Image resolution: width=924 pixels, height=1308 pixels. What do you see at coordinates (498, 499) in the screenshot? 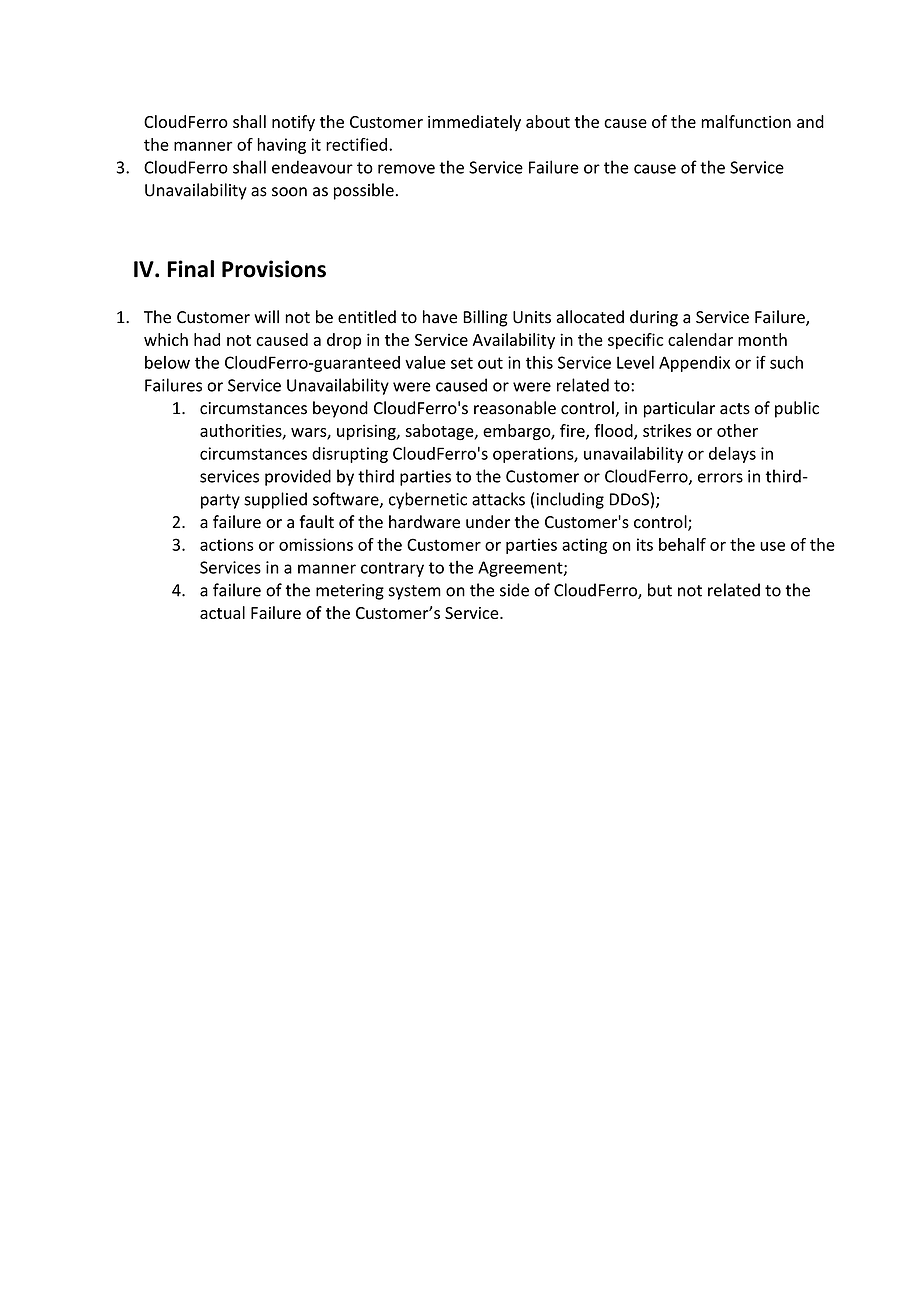
I see `attacks` at bounding box center [498, 499].
